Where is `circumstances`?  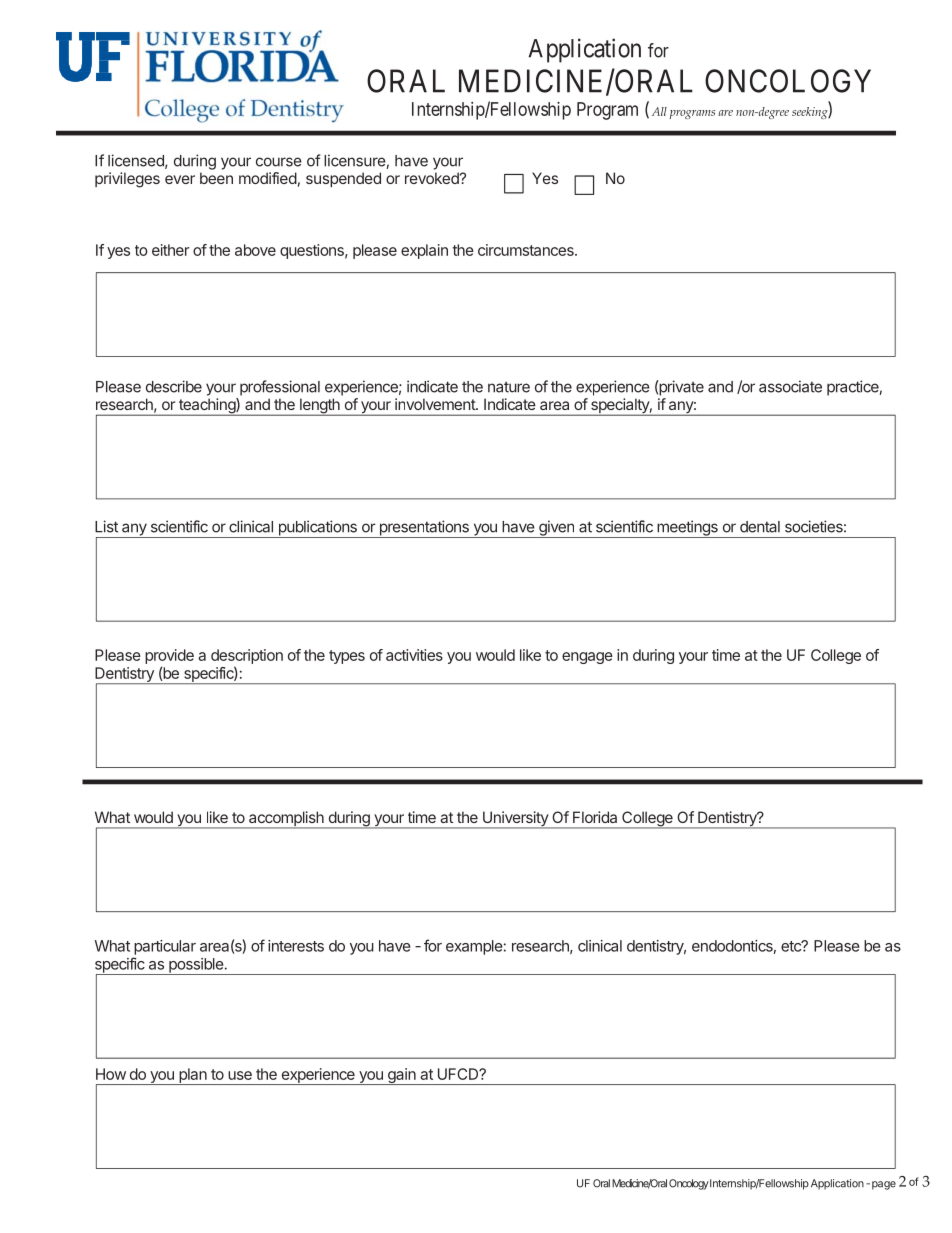 circumstances is located at coordinates (527, 250).
